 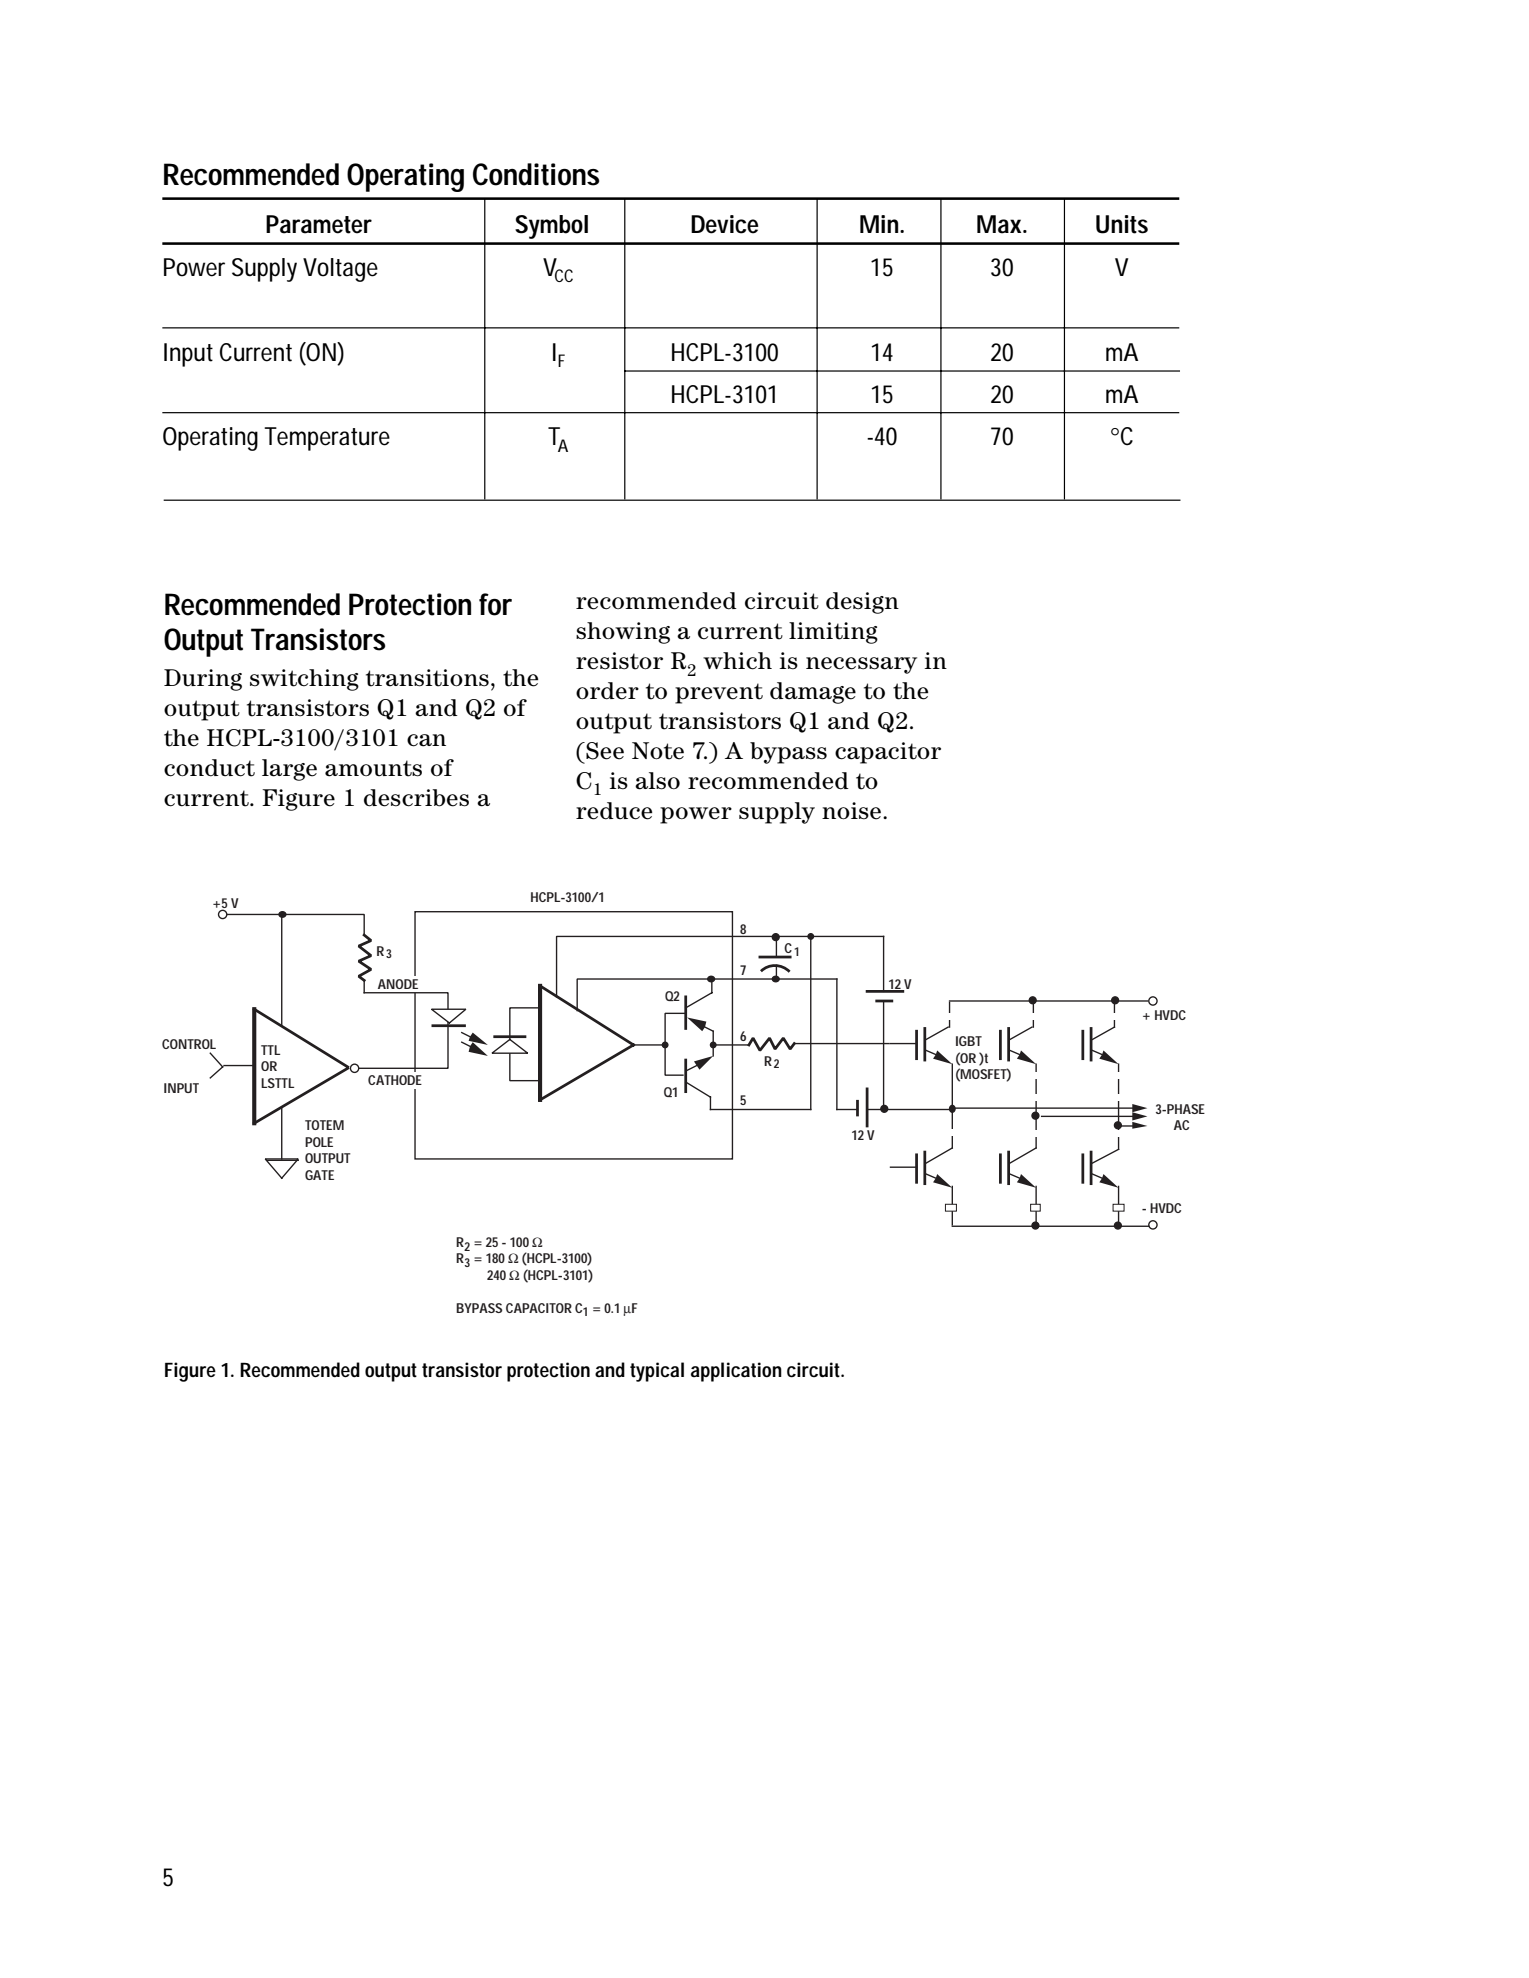 What do you see at coordinates (319, 224) in the screenshot?
I see `Parameter` at bounding box center [319, 224].
